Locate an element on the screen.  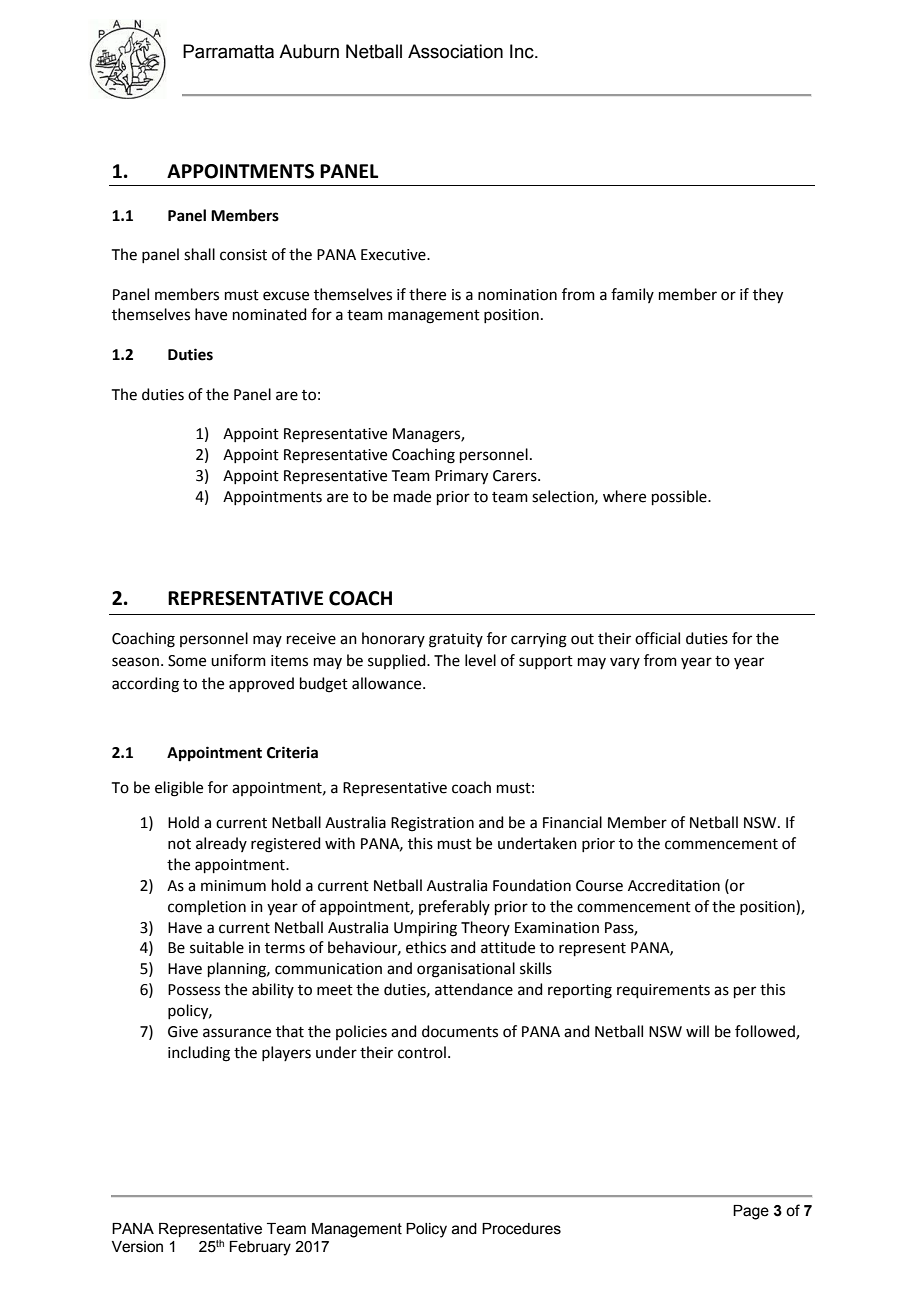
family is located at coordinates (632, 295).
